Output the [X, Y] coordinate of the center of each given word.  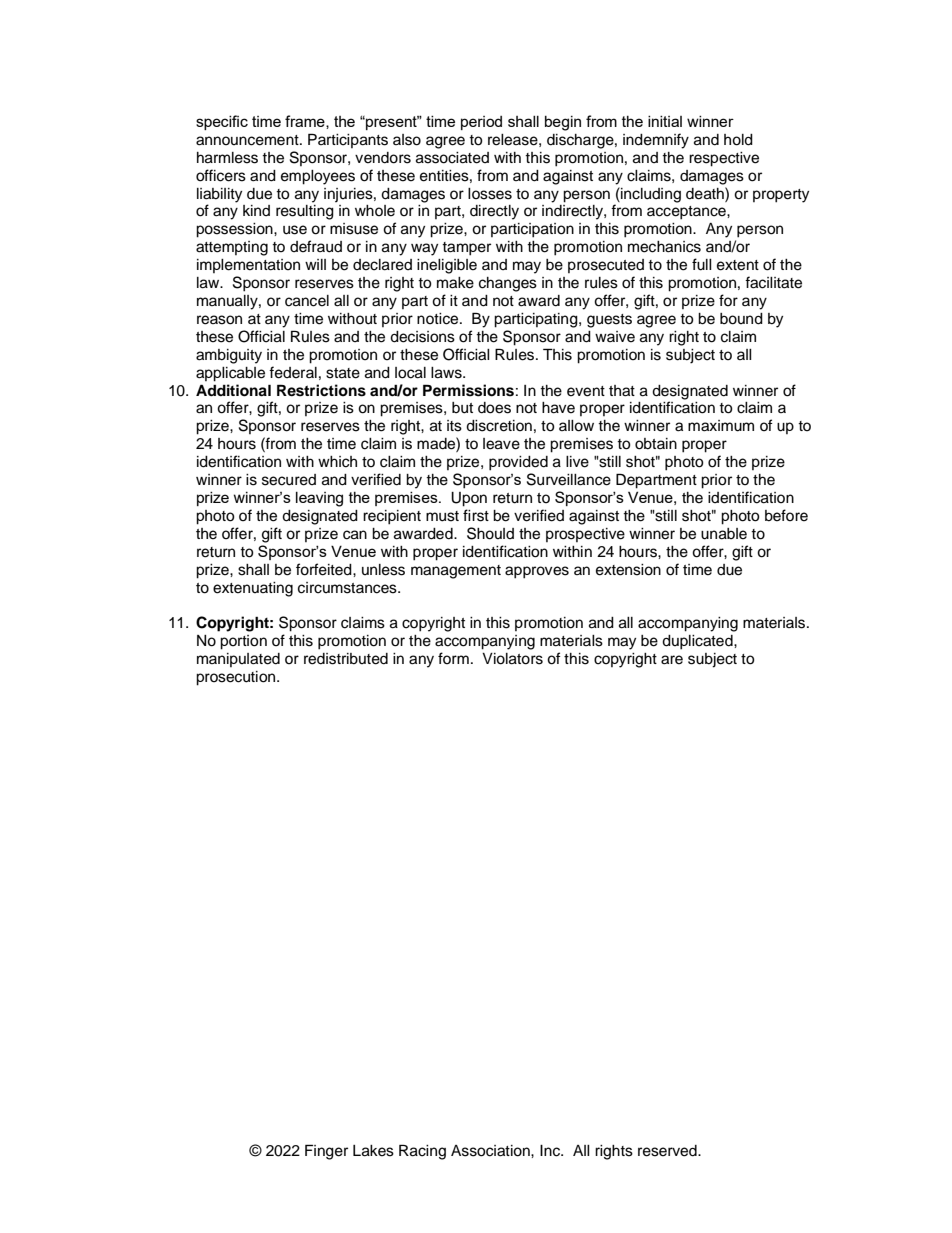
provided [518, 463]
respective [724, 159]
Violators [512, 659]
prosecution [237, 678]
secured [289, 480]
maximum [721, 426]
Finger [326, 1152]
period [481, 123]
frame [306, 122]
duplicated [698, 642]
